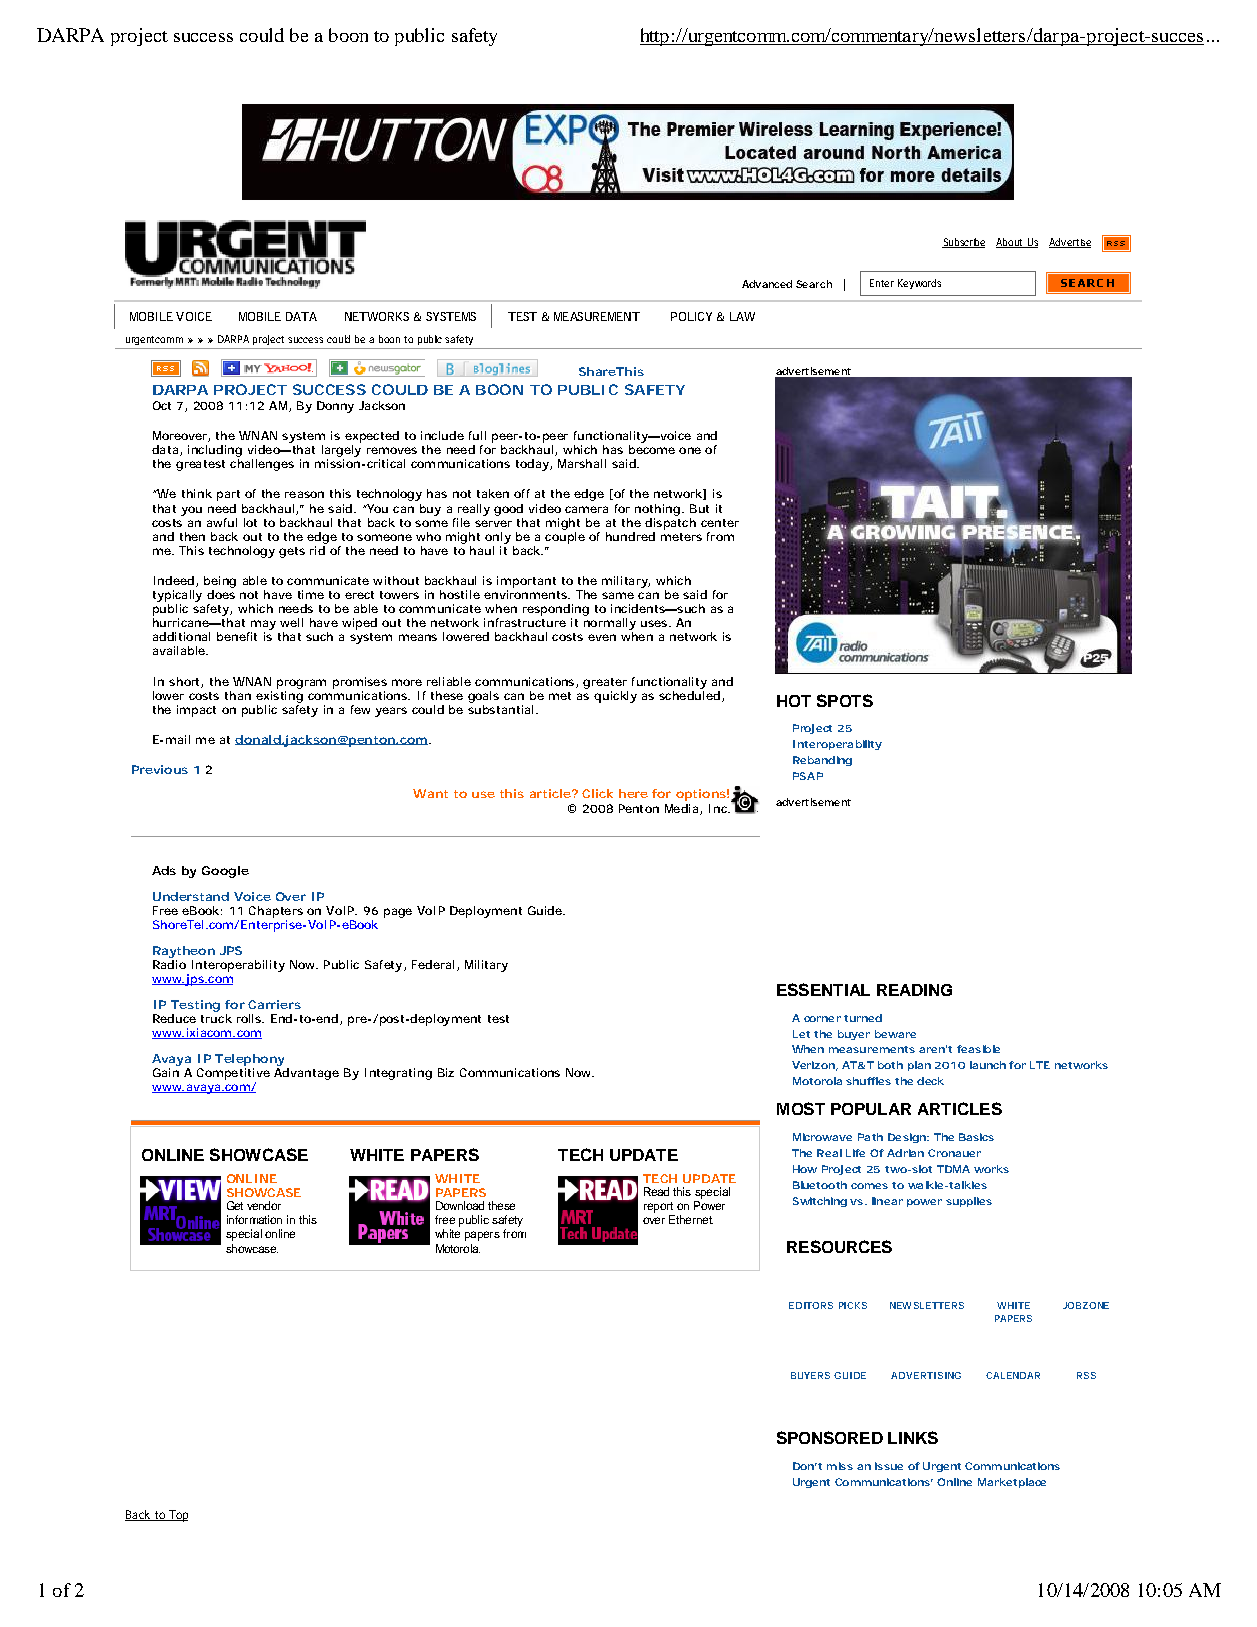 Image resolution: width=1257 pixels, height=1627 pixels. I want to click on feasible, so click(978, 1049).
